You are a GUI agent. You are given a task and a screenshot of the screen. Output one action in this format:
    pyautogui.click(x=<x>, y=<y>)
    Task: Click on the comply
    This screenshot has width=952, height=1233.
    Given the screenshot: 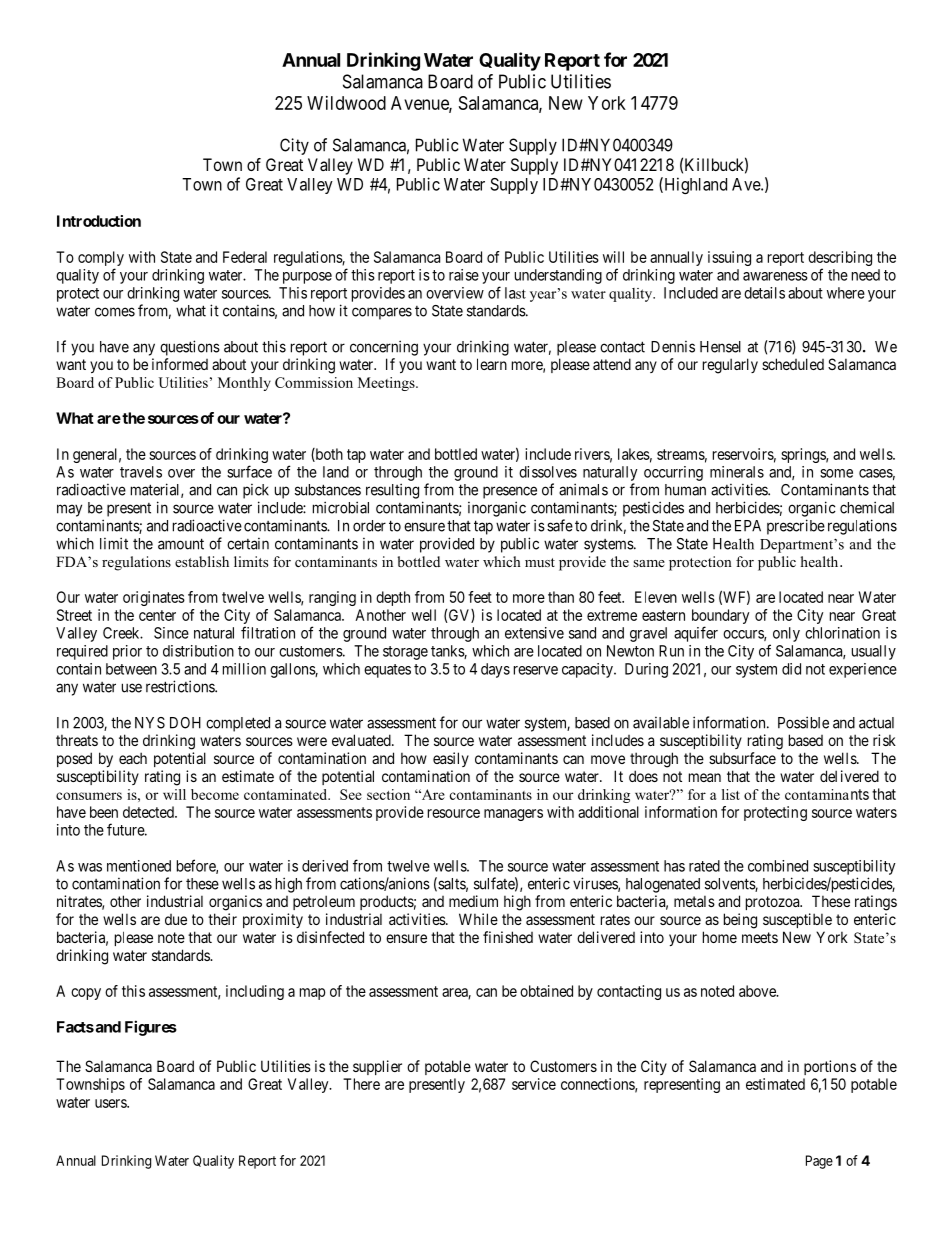 What is the action you would take?
    pyautogui.click(x=101, y=260)
